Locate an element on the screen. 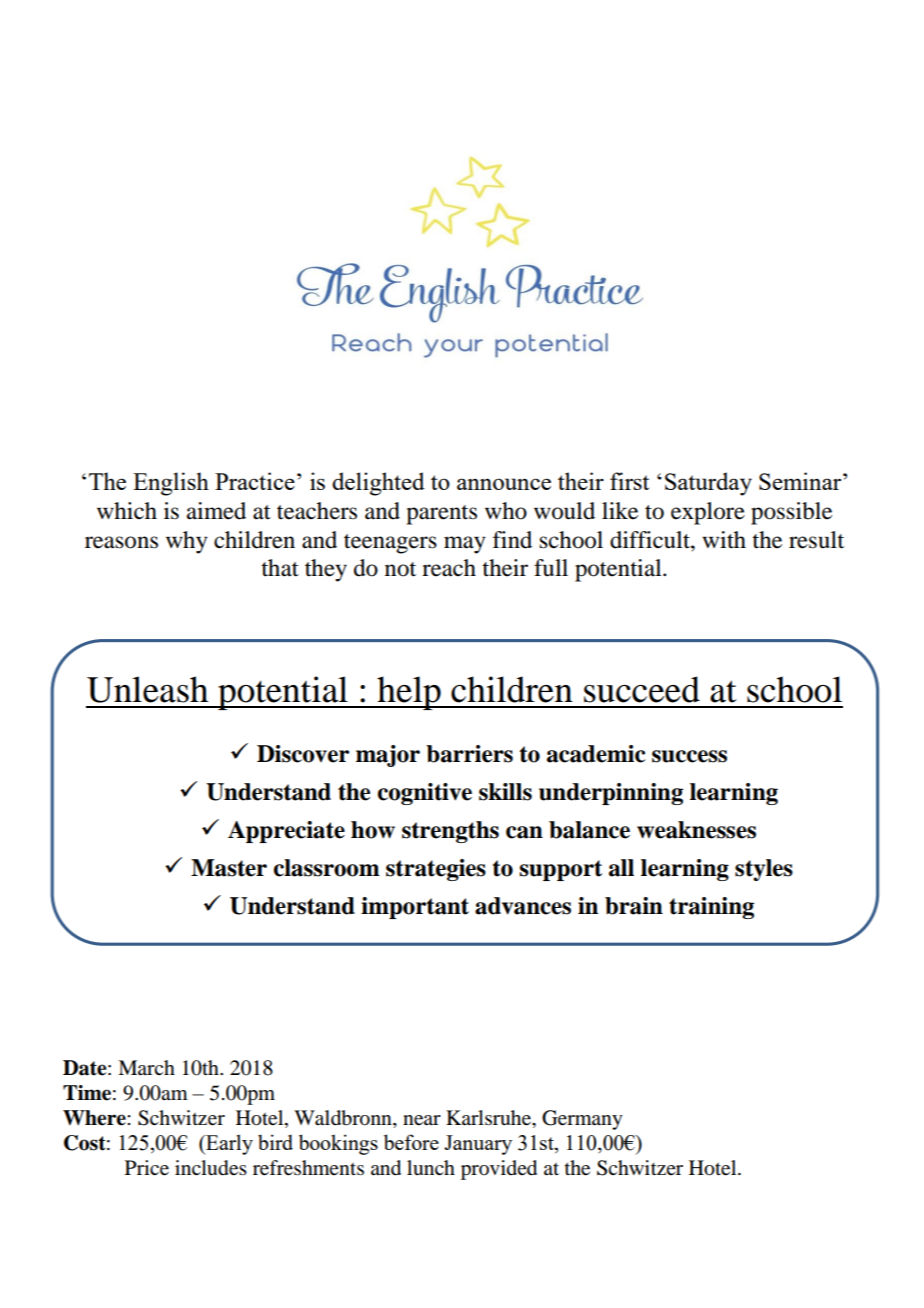 This screenshot has width=924, height=1308. help is located at coordinates (409, 693).
